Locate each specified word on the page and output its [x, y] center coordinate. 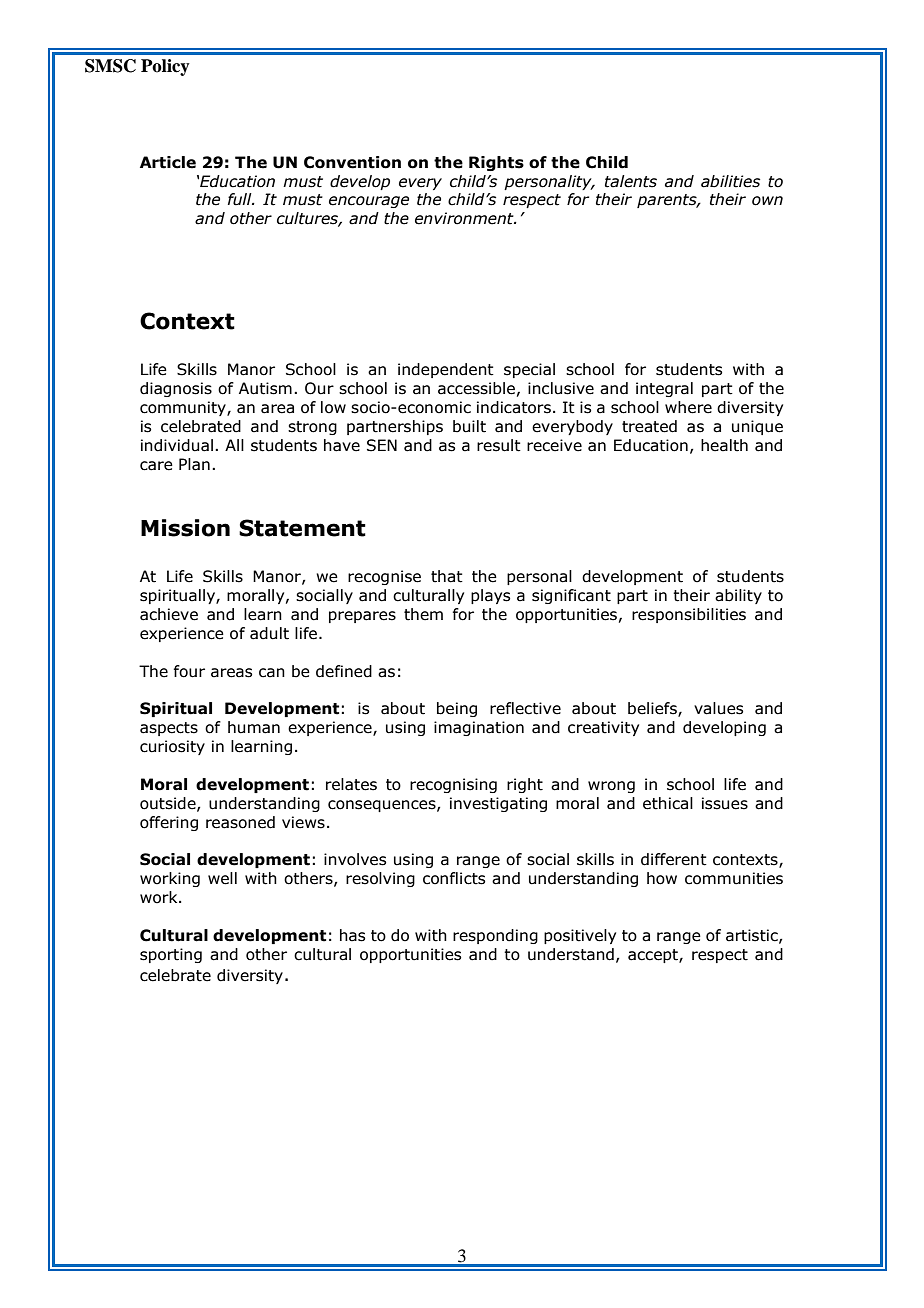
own [767, 201]
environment [465, 218]
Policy [165, 67]
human [254, 727]
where [688, 407]
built [469, 426]
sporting [171, 955]
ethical [668, 803]
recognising [453, 785]
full [241, 199]
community [184, 408]
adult [269, 633]
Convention [352, 162]
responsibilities [689, 615]
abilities [730, 181]
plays [490, 596]
